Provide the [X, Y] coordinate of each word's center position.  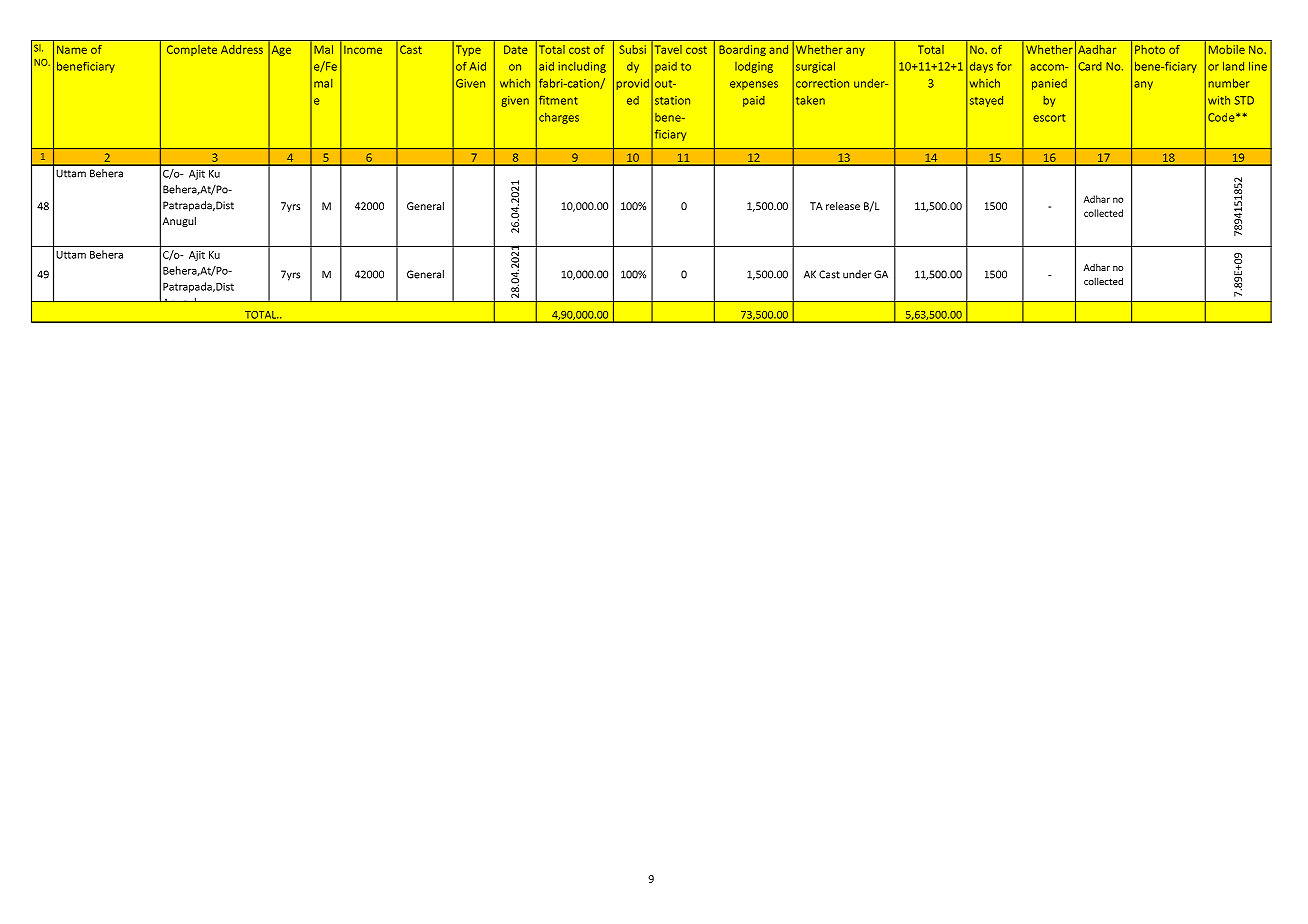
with [1219, 100]
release [843, 206]
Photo [1150, 49]
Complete [192, 50]
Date [515, 49]
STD [1244, 100]
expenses [754, 85]
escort [1049, 118]
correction [822, 83]
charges [559, 118]
